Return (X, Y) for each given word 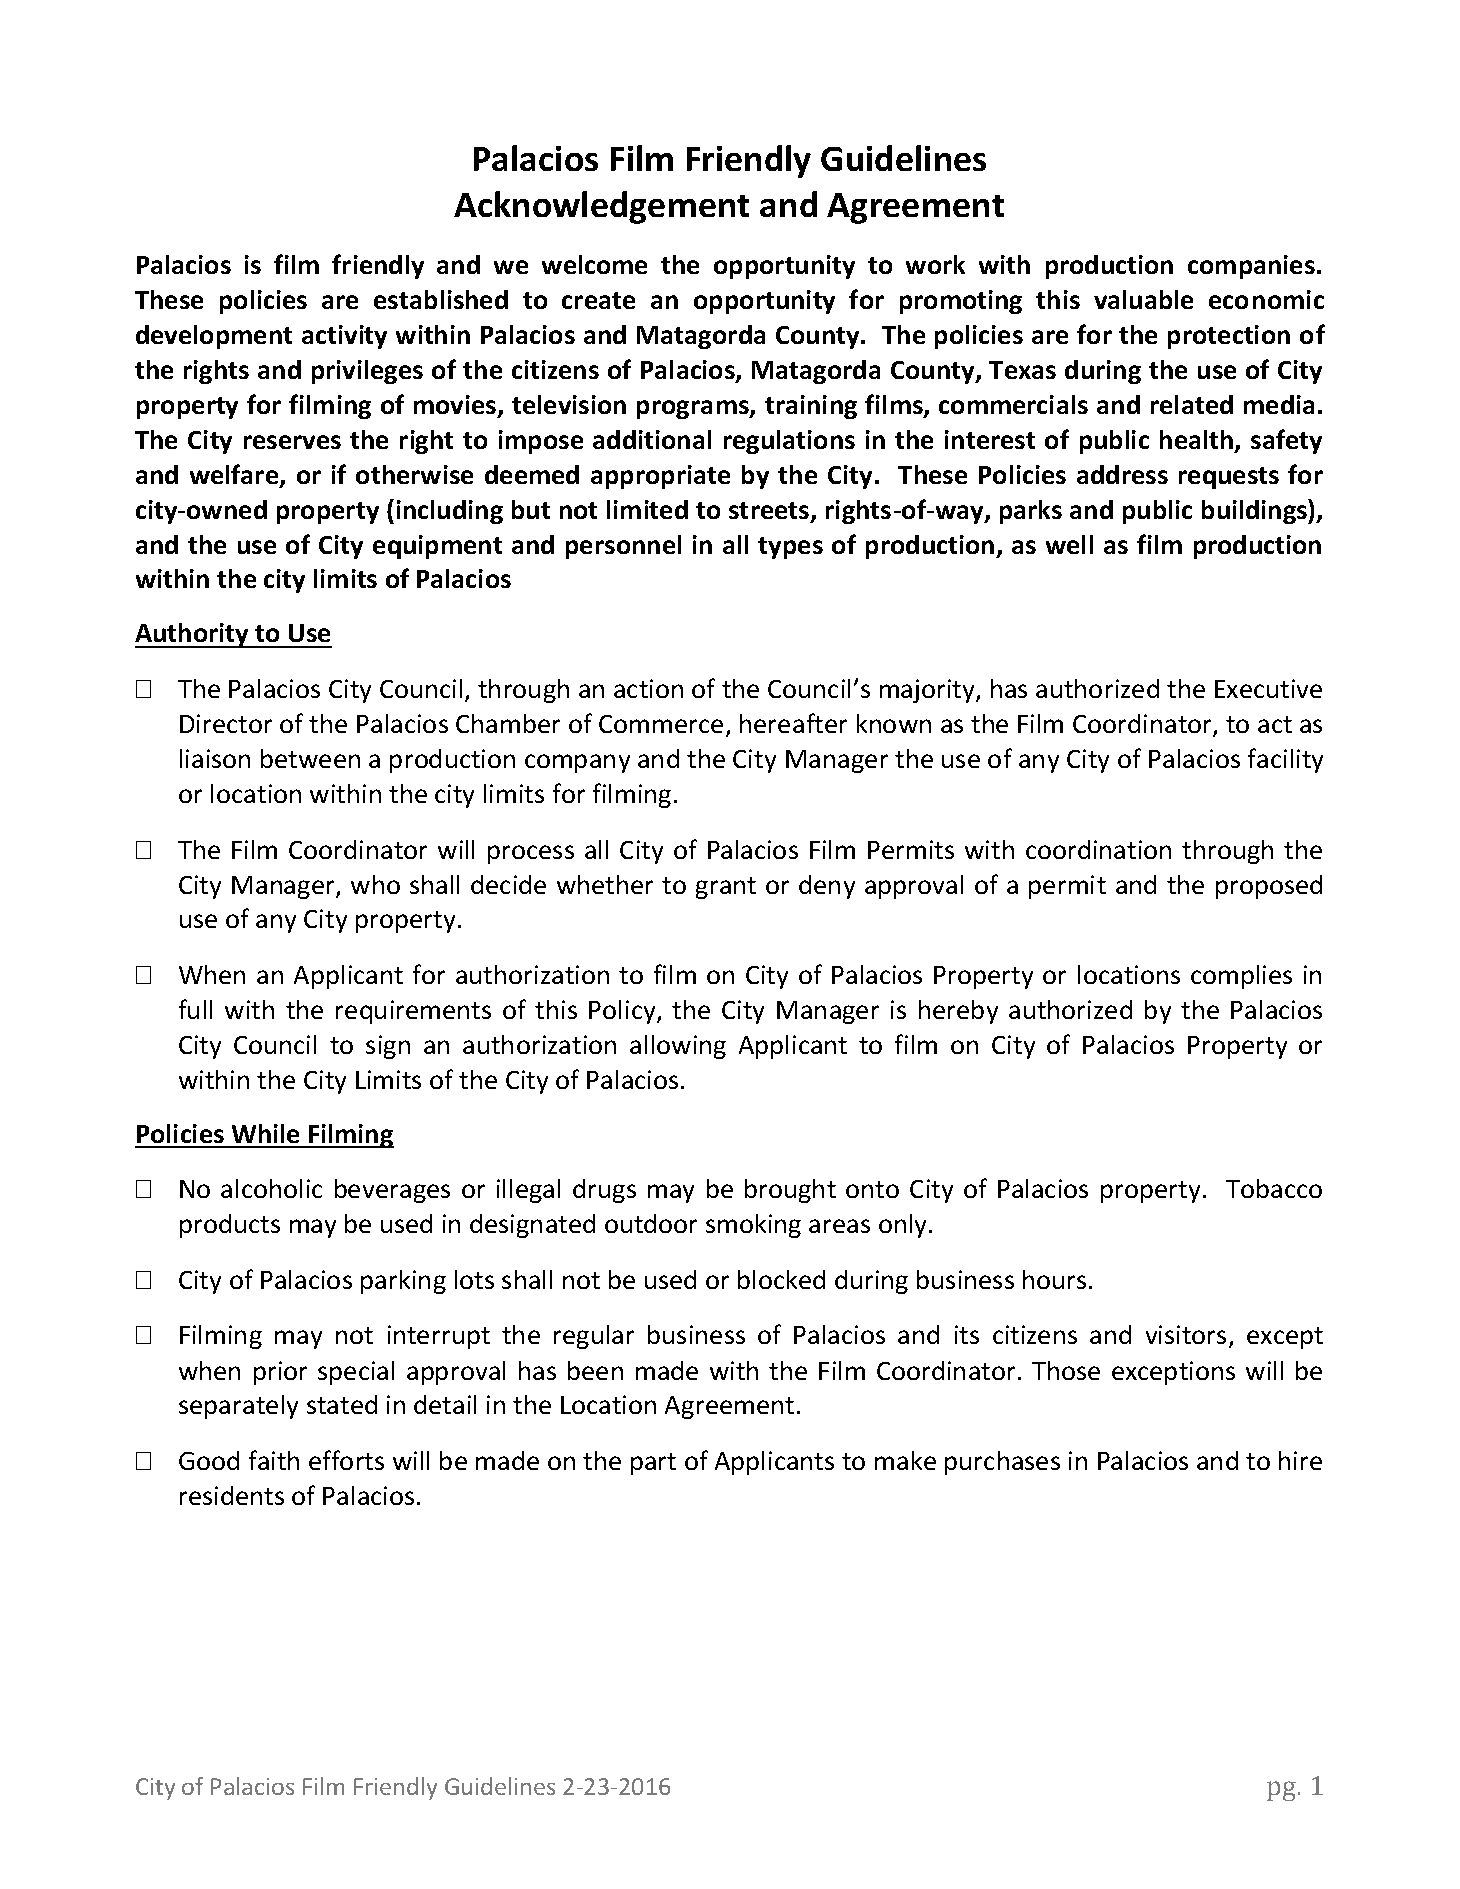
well (1069, 544)
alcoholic (271, 1188)
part (653, 1464)
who (375, 884)
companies (1251, 267)
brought (790, 1191)
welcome (594, 264)
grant (726, 888)
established (441, 299)
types (790, 548)
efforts (346, 1460)
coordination (1098, 849)
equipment (437, 547)
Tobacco (1274, 1188)
